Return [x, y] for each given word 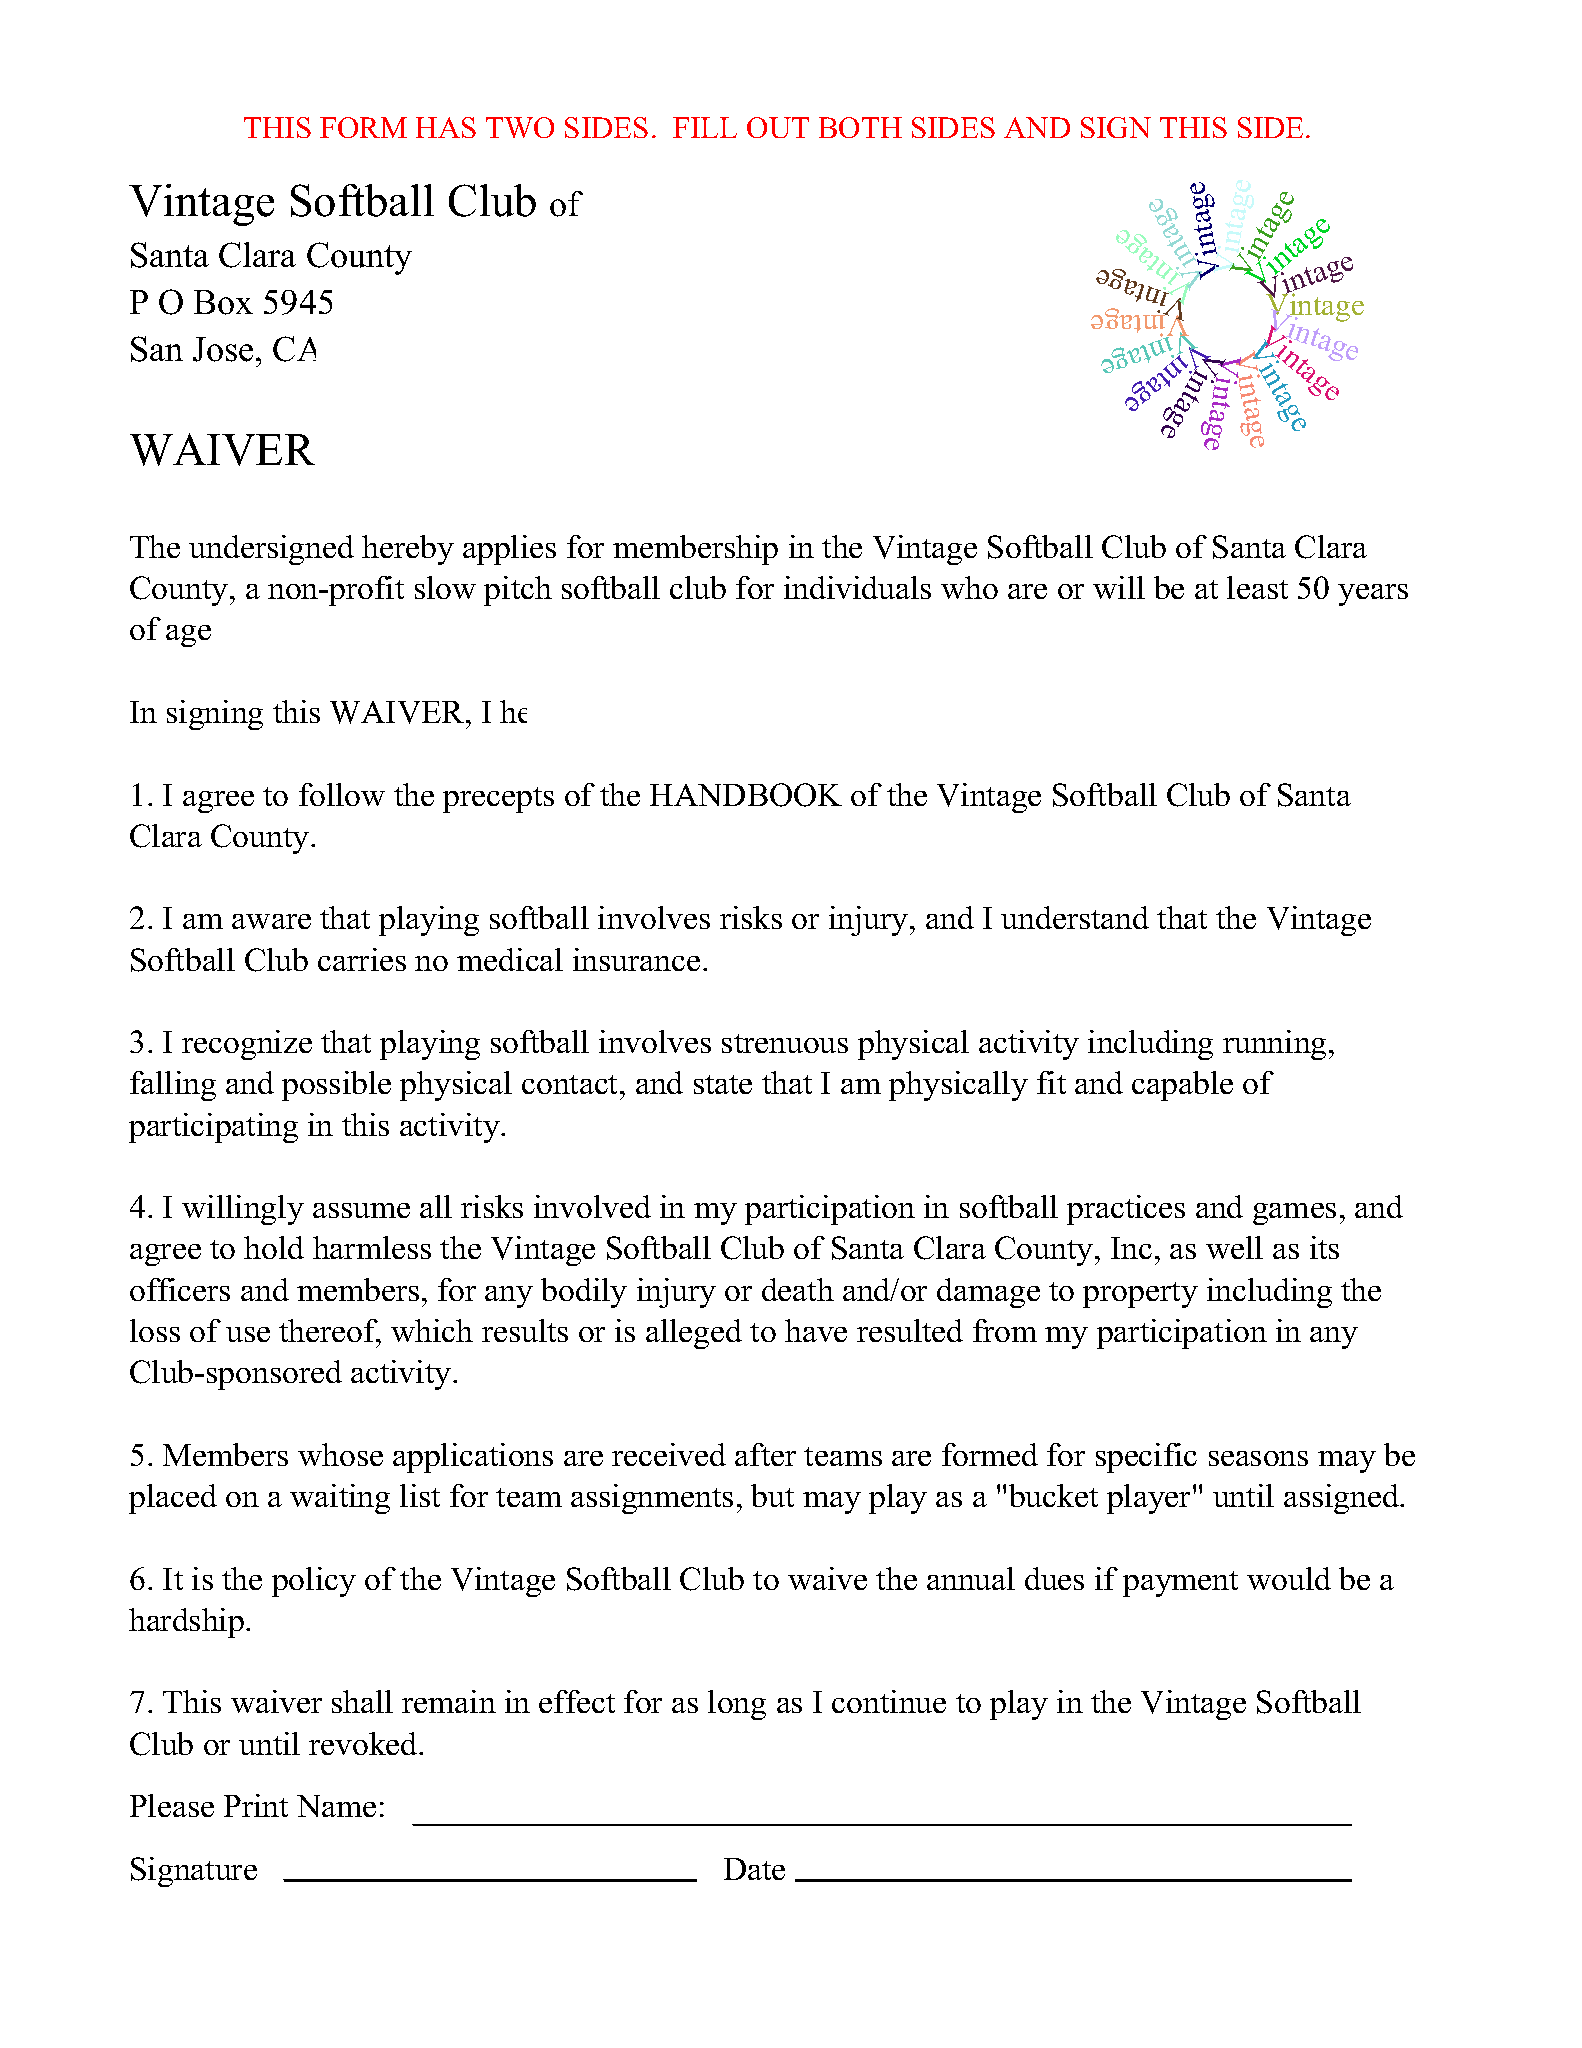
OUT [778, 127]
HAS [446, 127]
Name [336, 1806]
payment [1180, 1584]
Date [754, 1869]
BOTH [860, 127]
